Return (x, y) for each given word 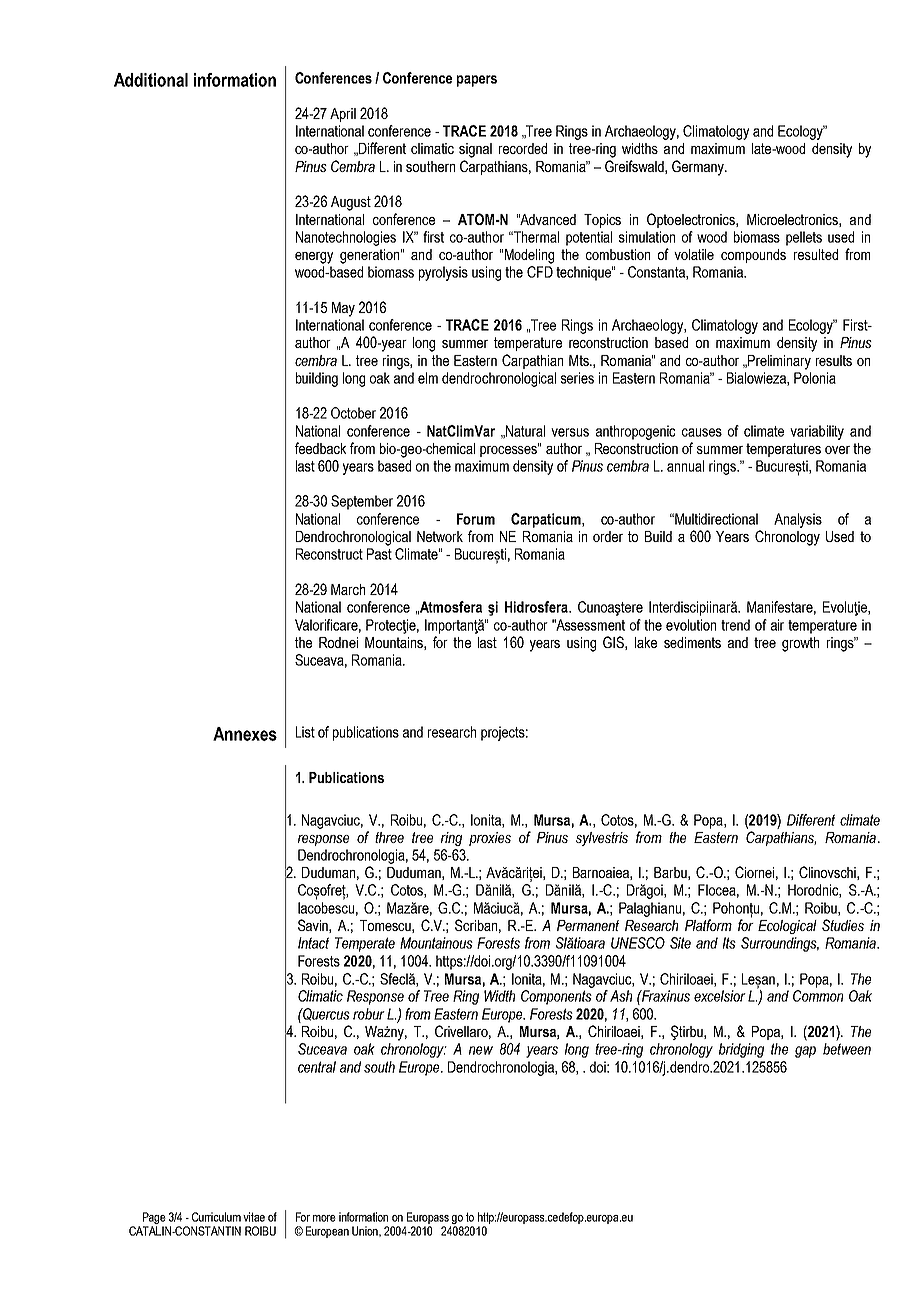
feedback (320, 448)
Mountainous (436, 943)
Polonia (815, 378)
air (777, 625)
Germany (699, 168)
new (481, 1050)
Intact (313, 943)
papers (477, 81)
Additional (151, 80)
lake (646, 642)
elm (428, 378)
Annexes (245, 734)
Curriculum (216, 1217)
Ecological (787, 927)
